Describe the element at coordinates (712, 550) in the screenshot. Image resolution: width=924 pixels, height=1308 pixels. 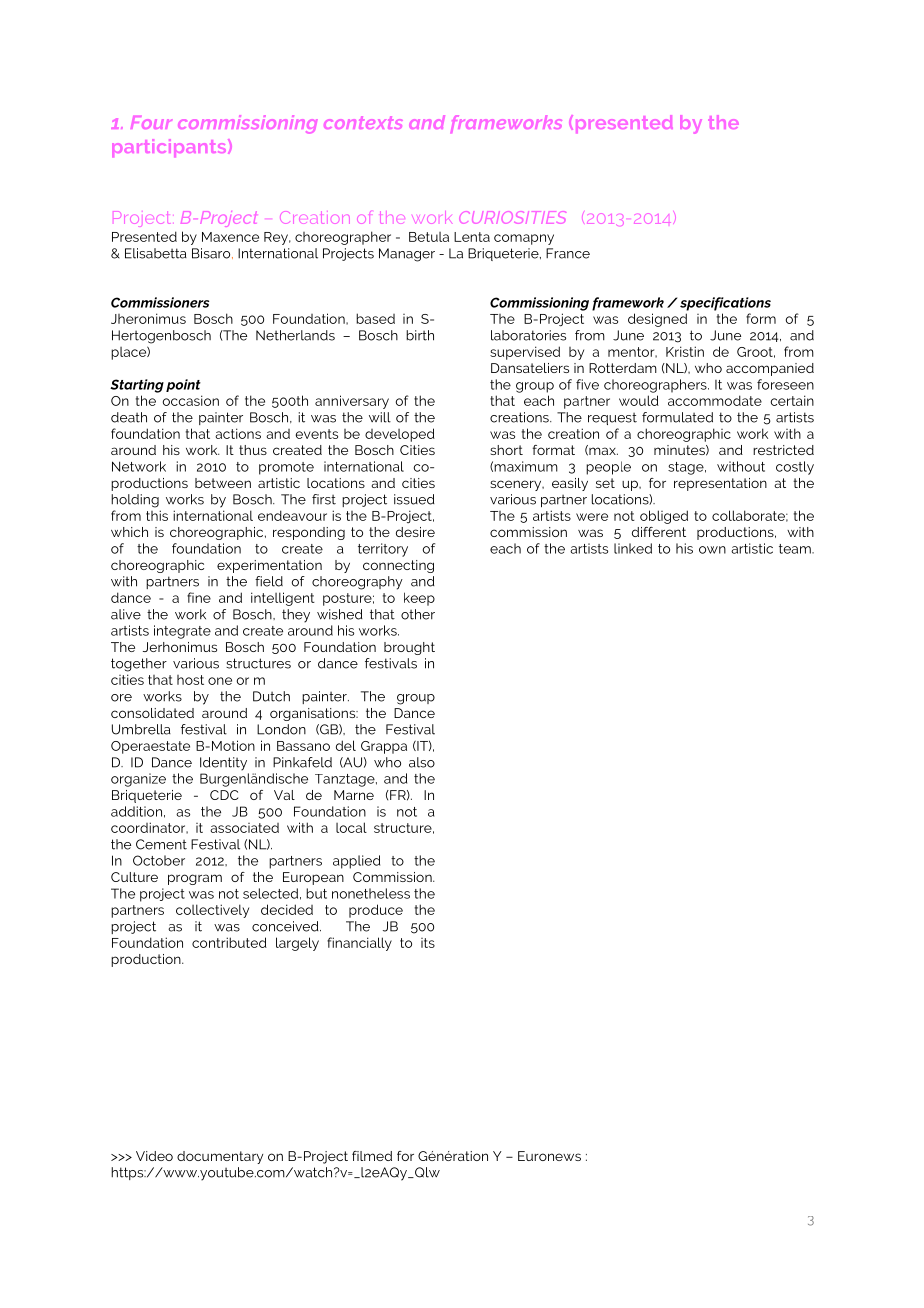
I see `own` at that location.
